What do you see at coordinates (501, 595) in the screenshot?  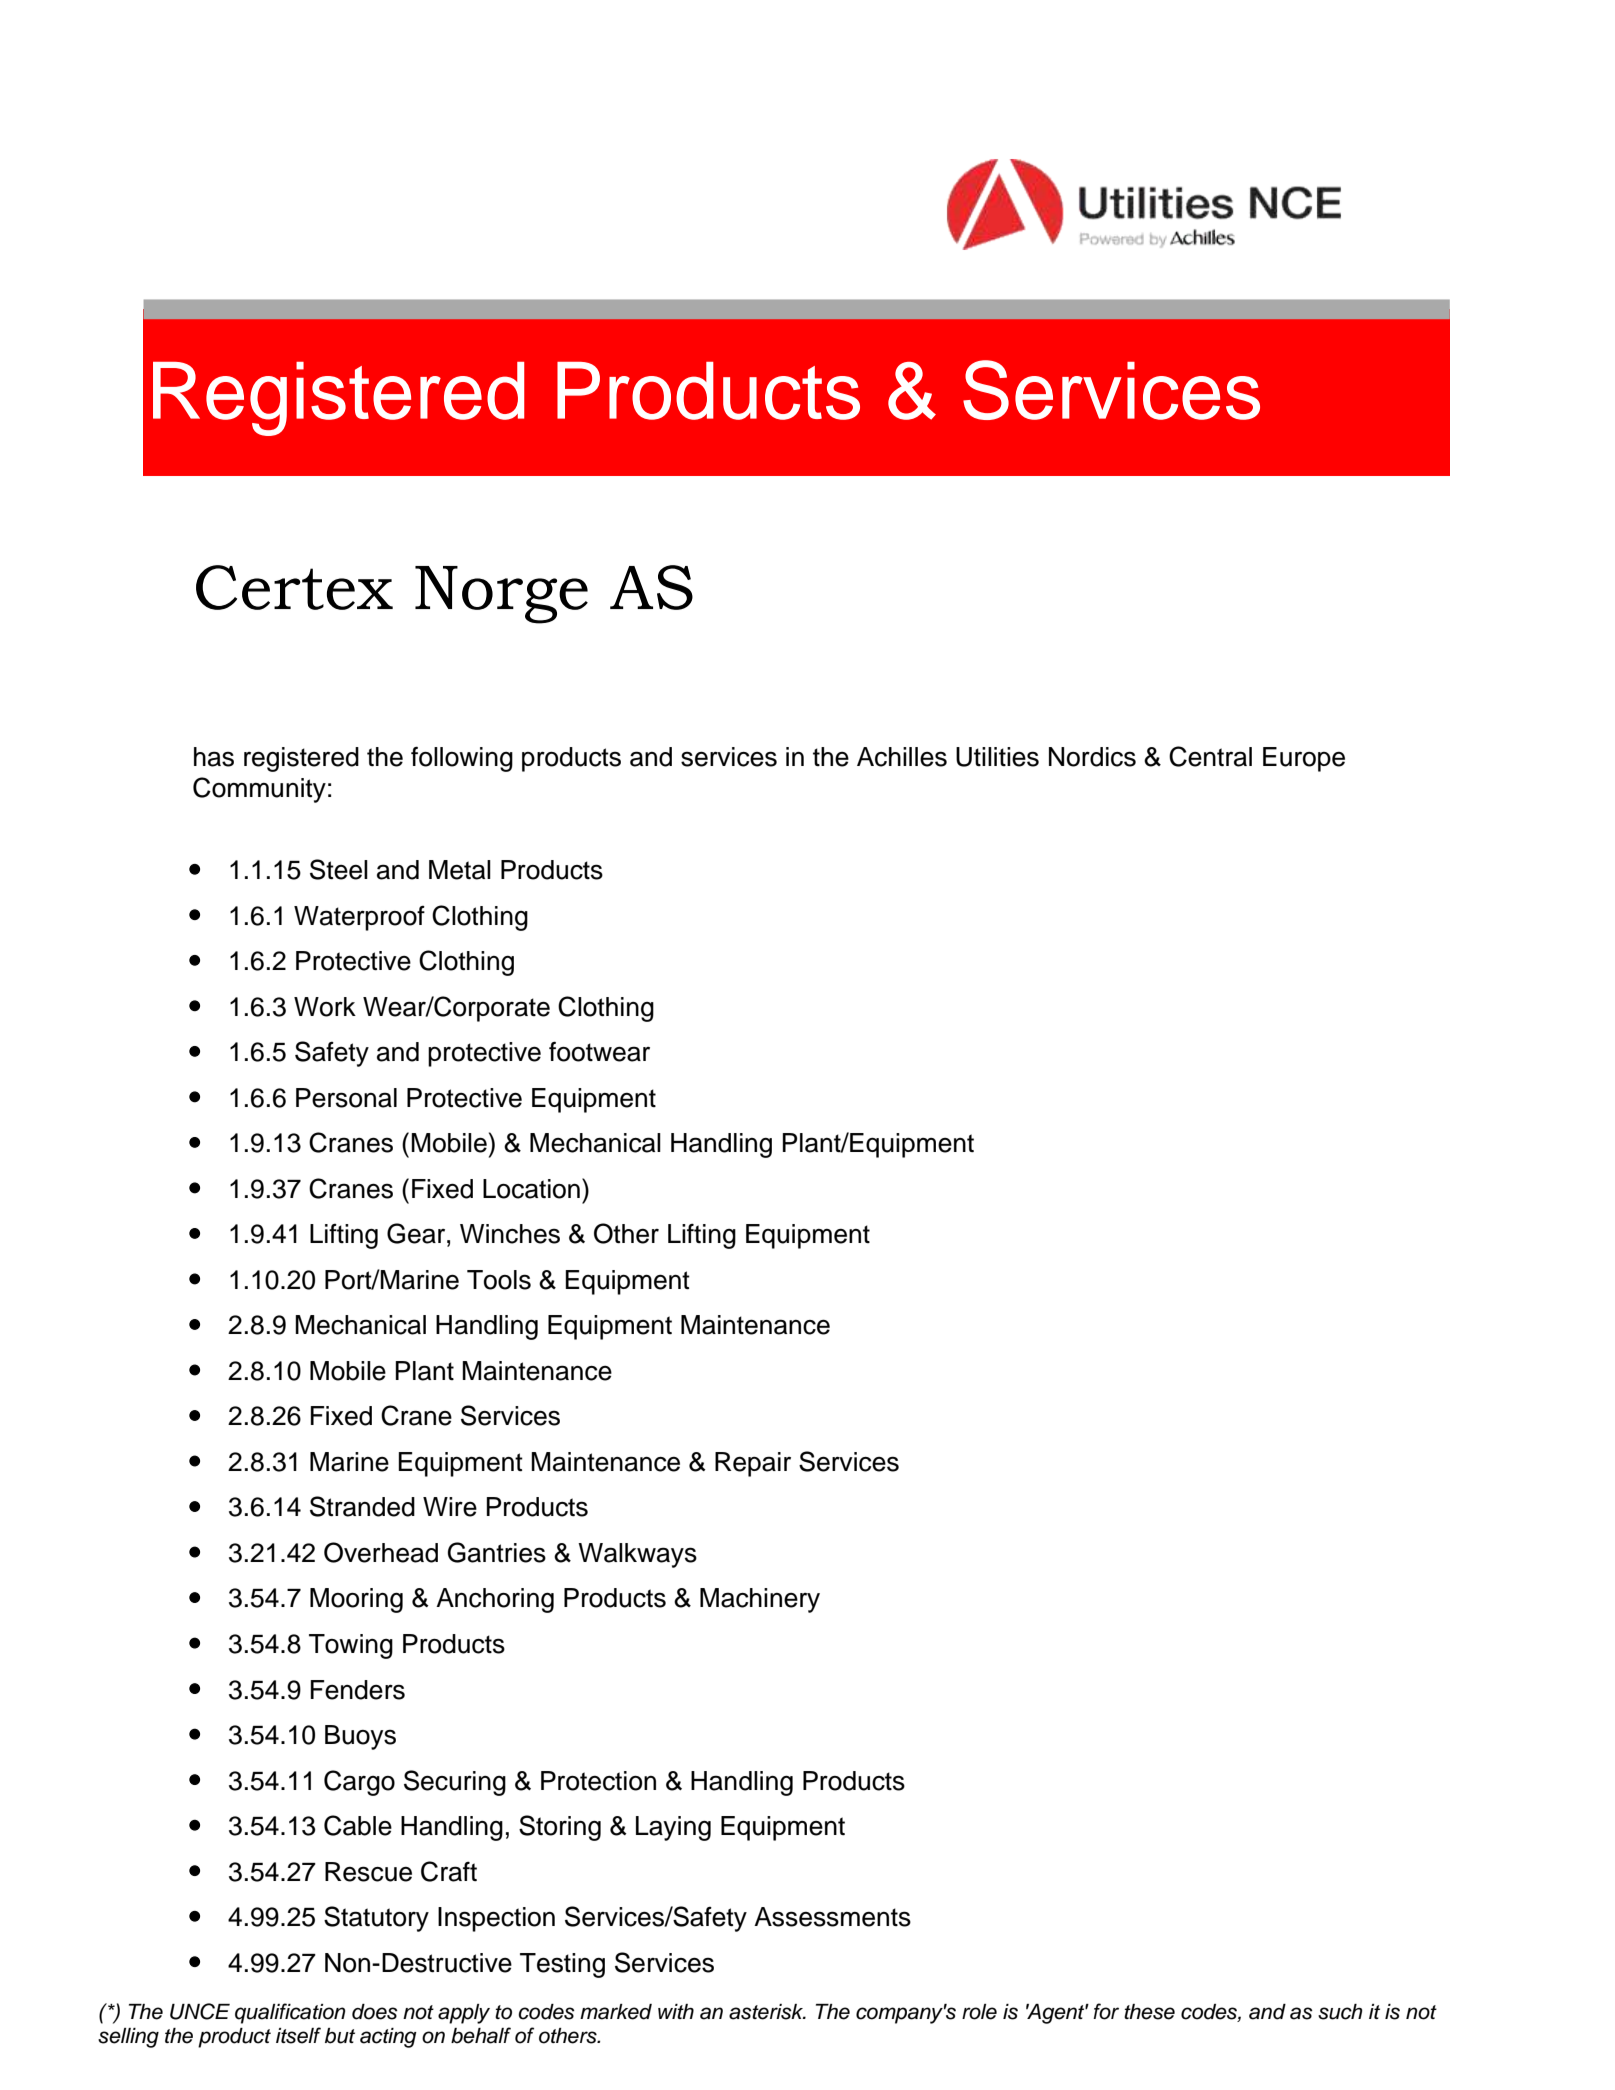 I see `Norge` at bounding box center [501, 595].
